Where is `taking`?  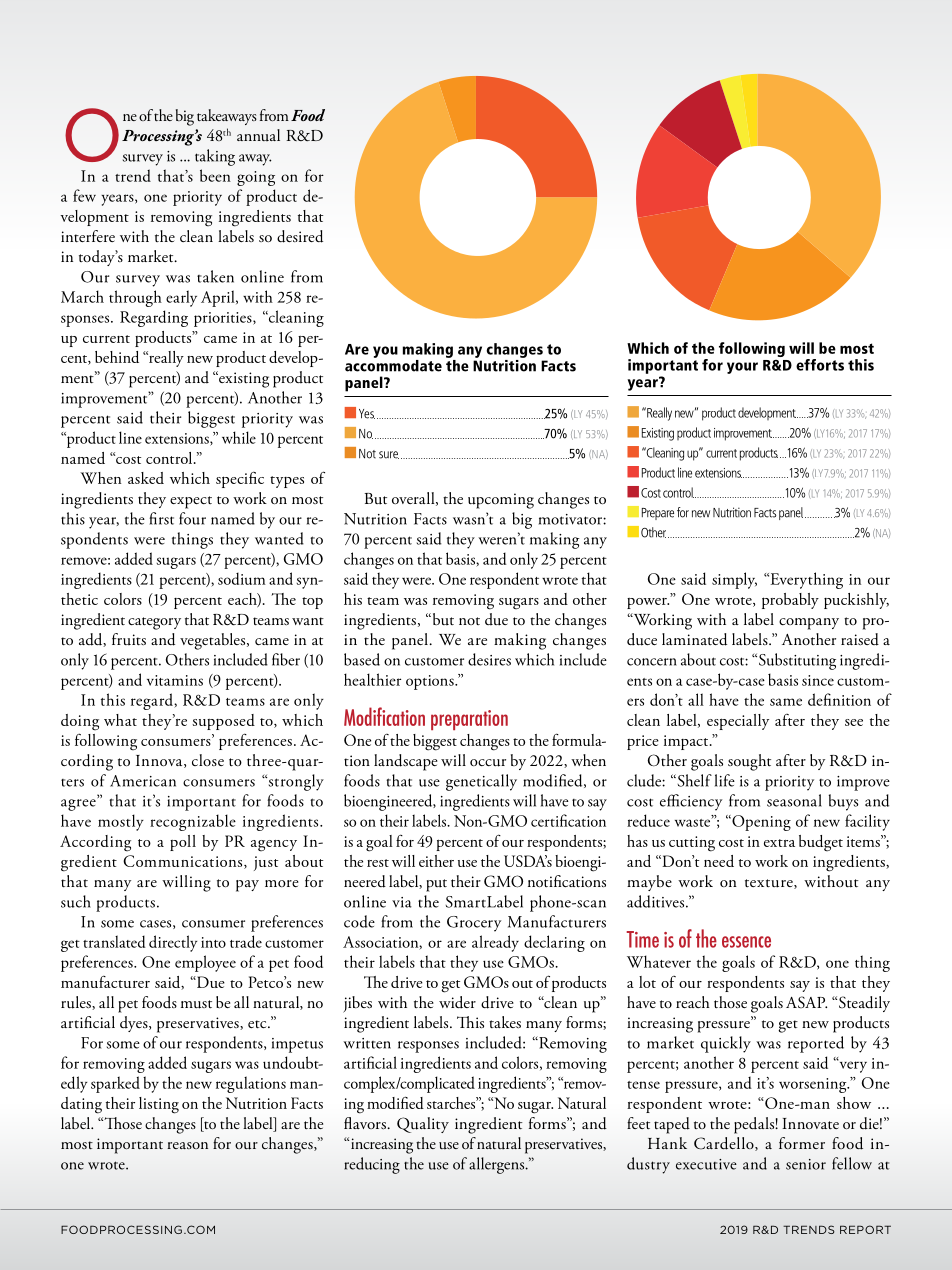
taking is located at coordinates (215, 157).
